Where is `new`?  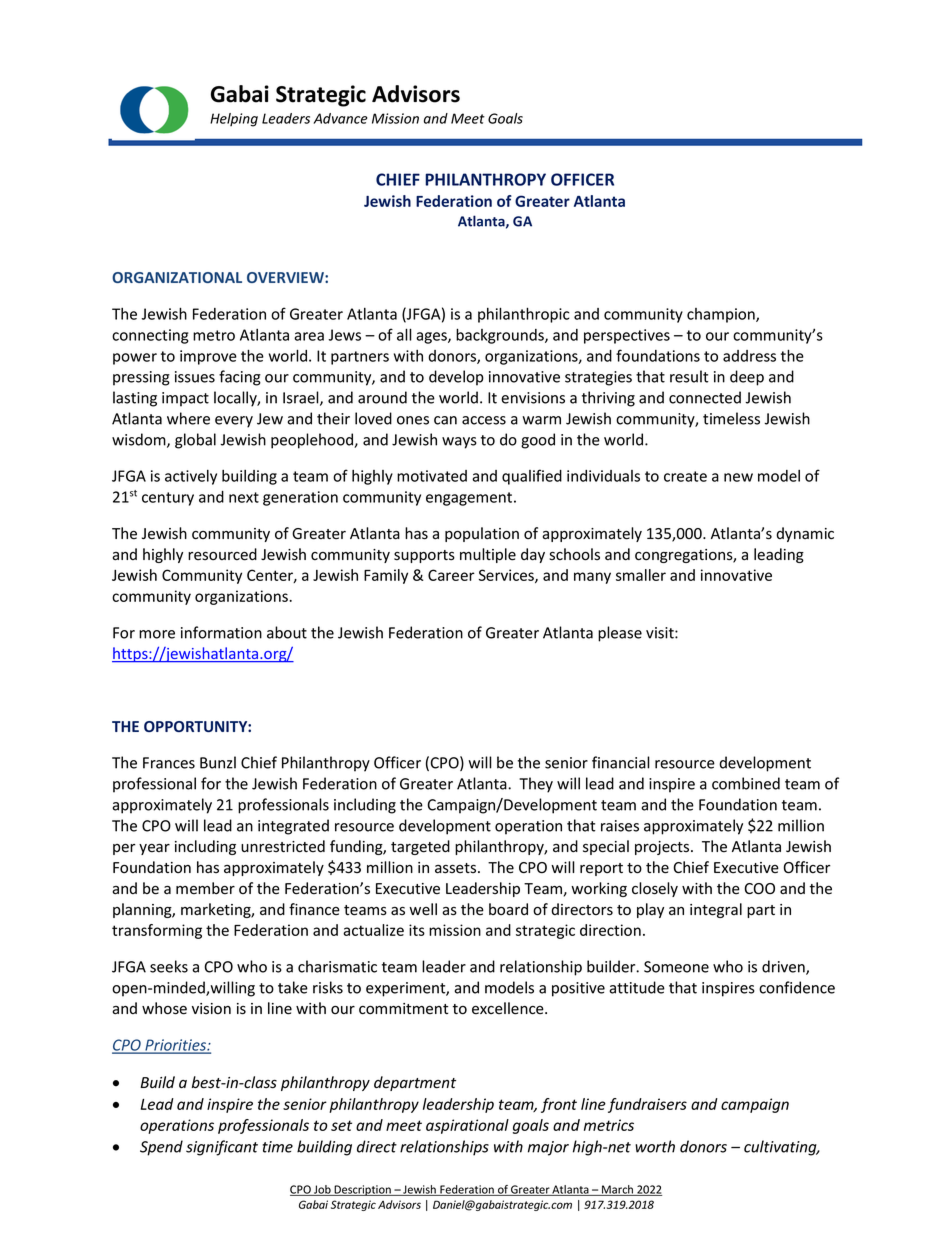 new is located at coordinates (738, 477).
